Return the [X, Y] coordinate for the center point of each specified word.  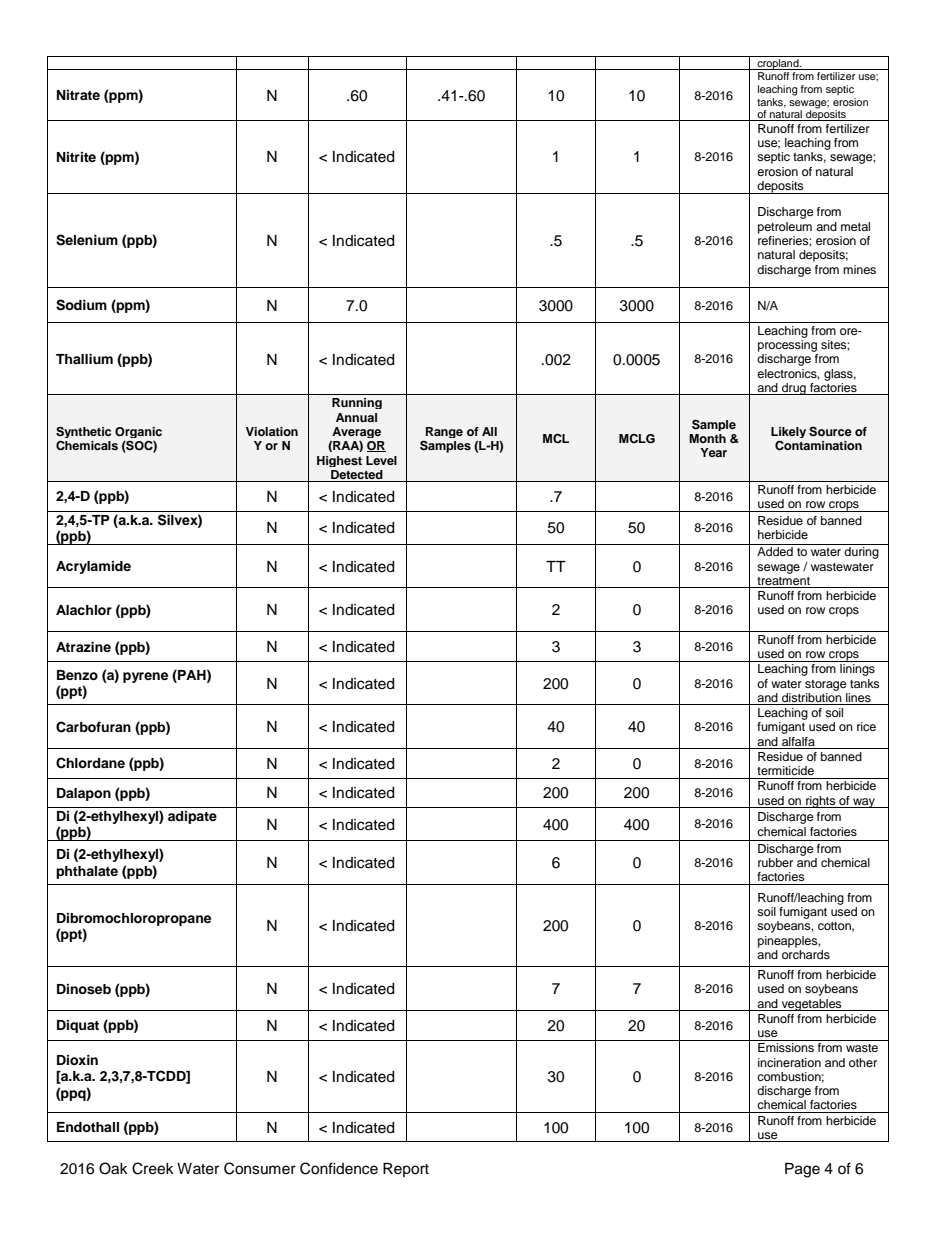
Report [406, 1170]
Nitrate [78, 95]
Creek [153, 1168]
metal [855, 226]
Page [802, 1170]
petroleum [785, 228]
